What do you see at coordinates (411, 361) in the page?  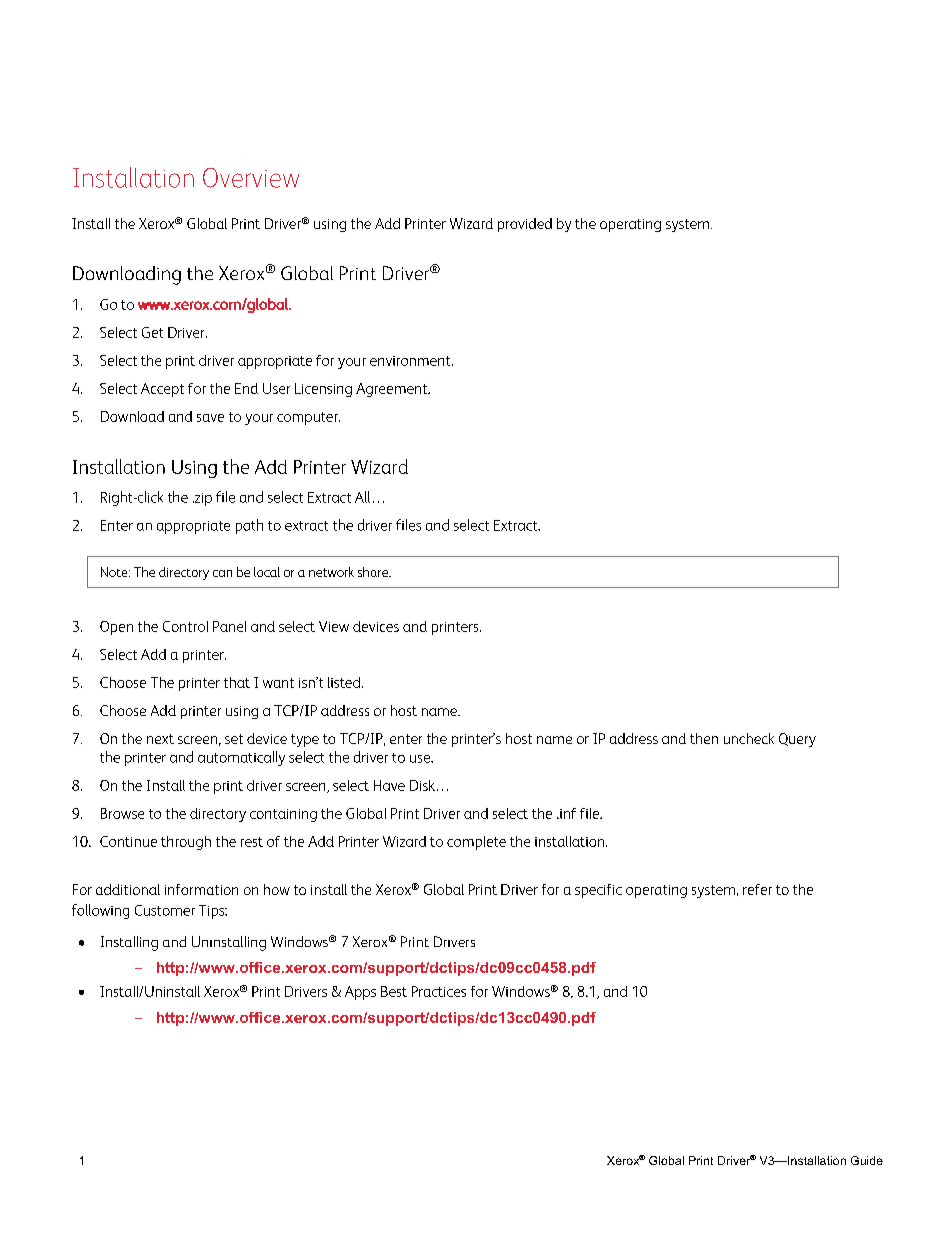 I see `environment` at bounding box center [411, 361].
